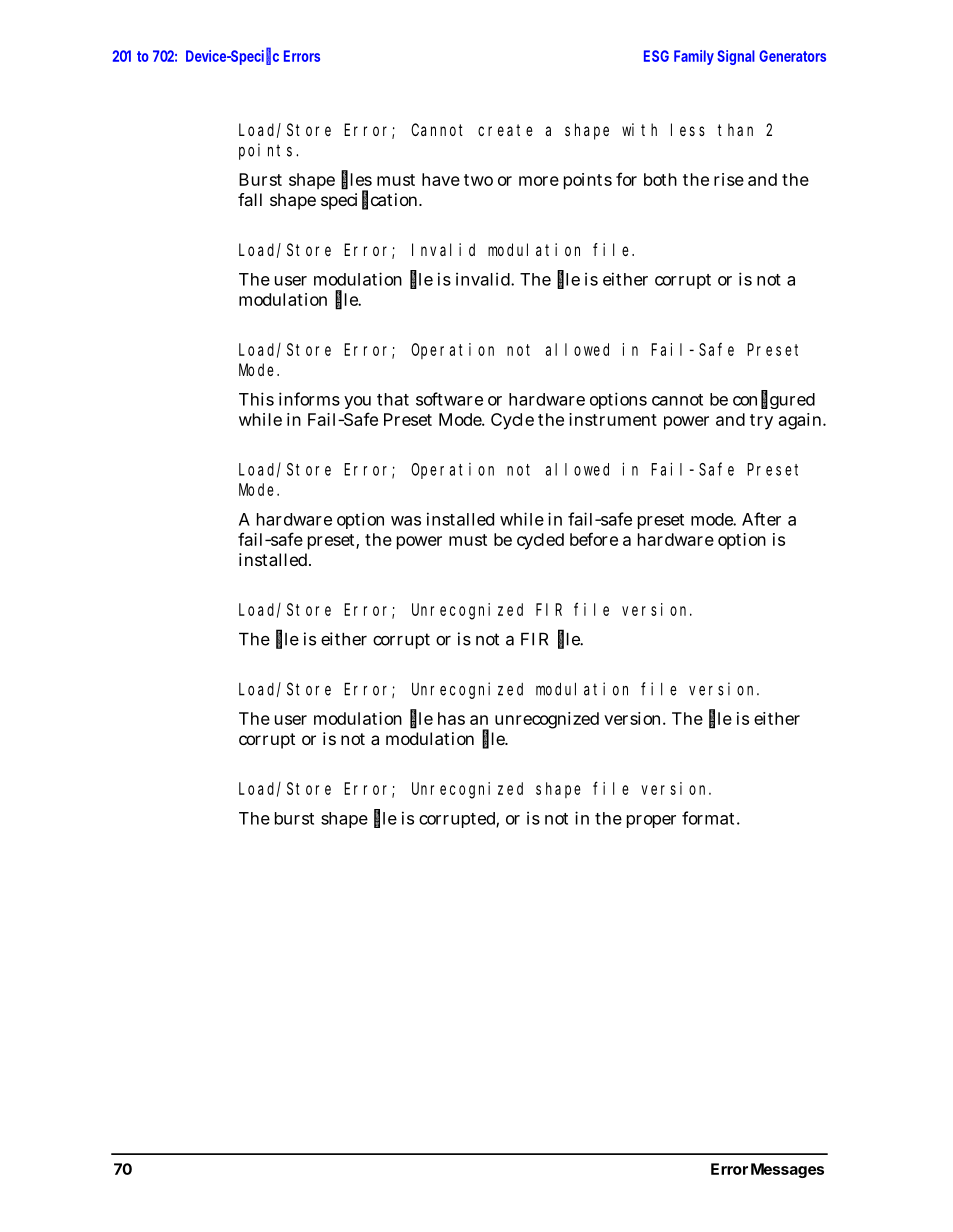 The height and width of the screenshot is (1232, 953). What do you see at coordinates (451, 718) in the screenshot?
I see `has` at bounding box center [451, 718].
